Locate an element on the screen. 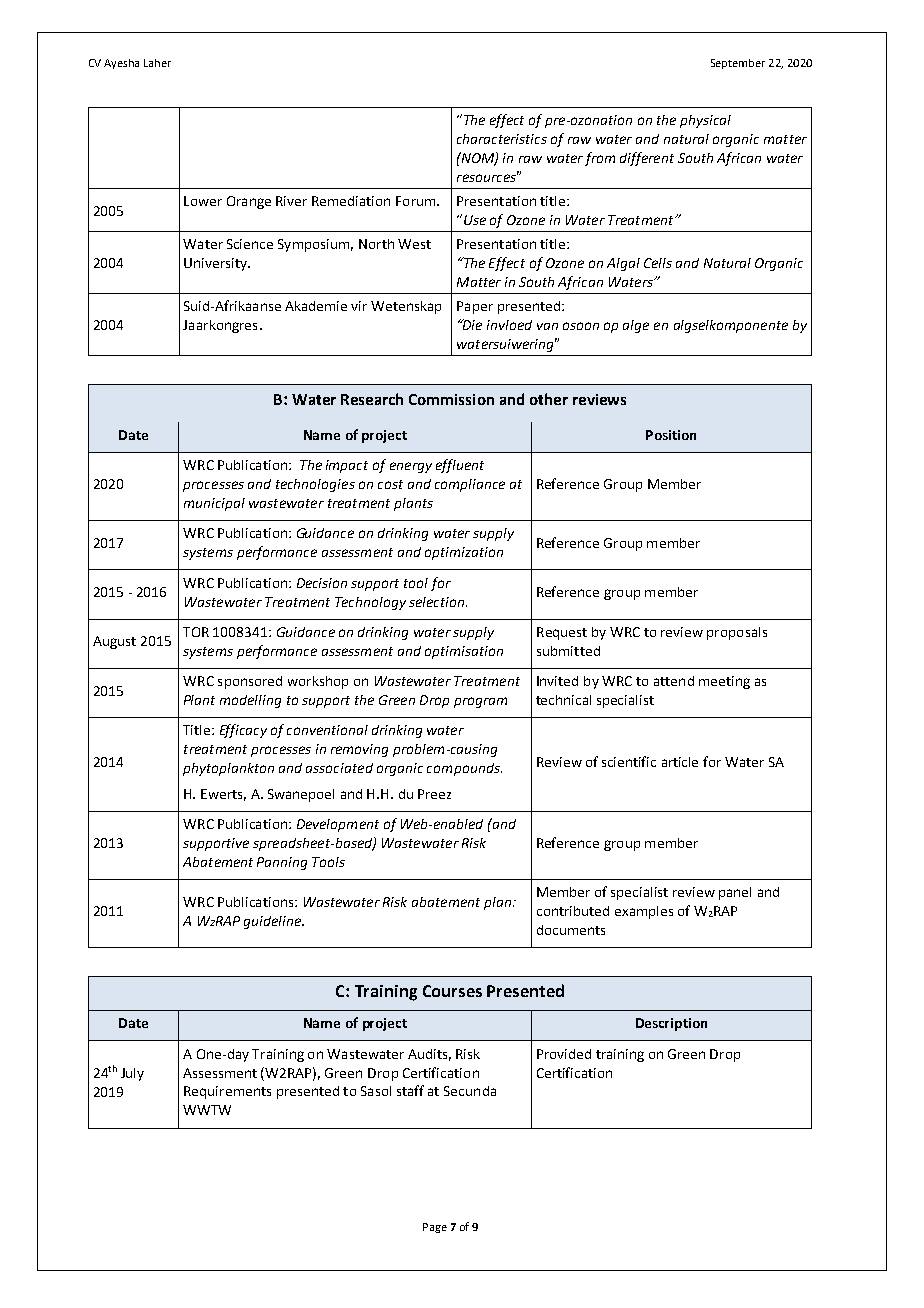  Page is located at coordinates (435, 1228).
